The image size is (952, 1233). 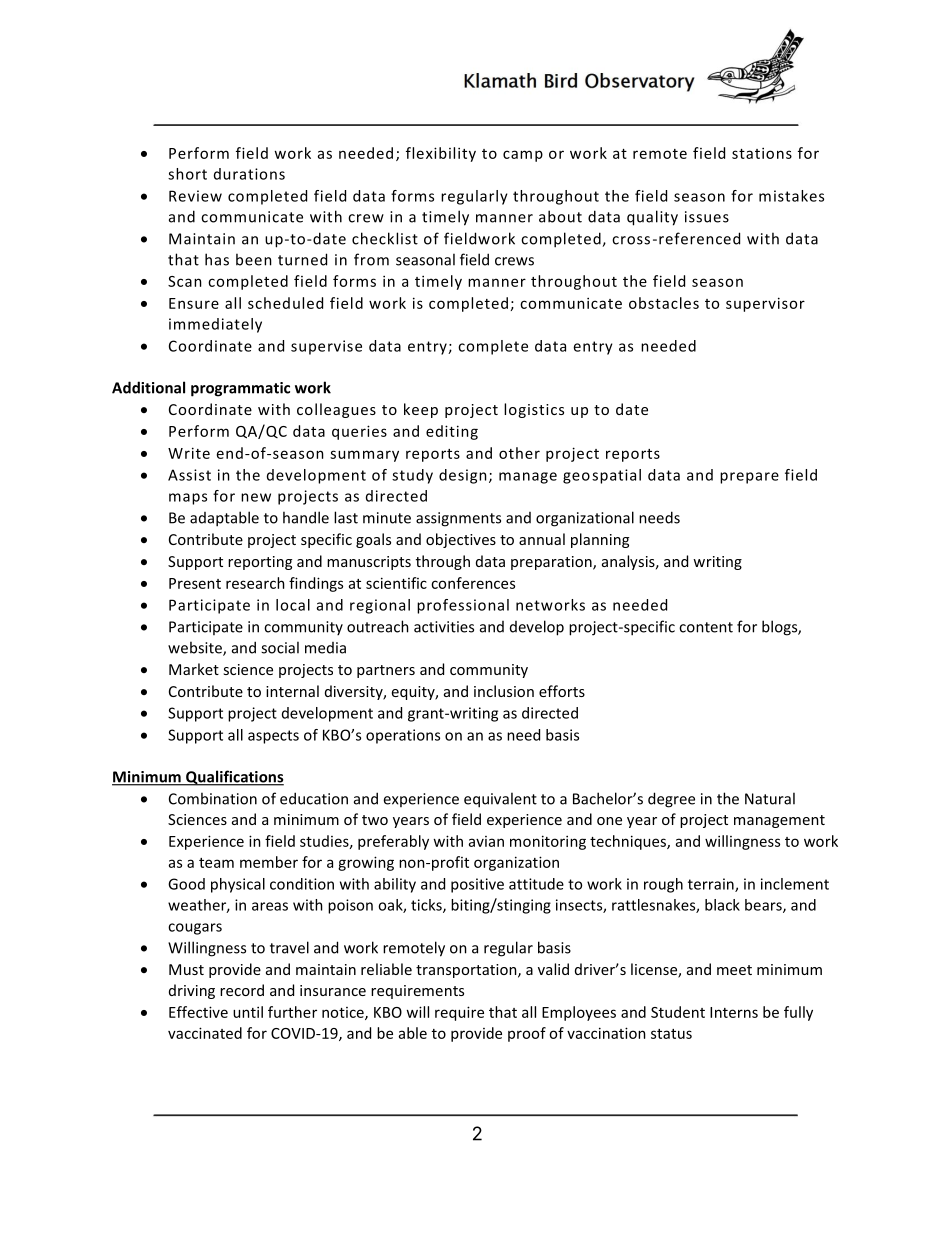 What do you see at coordinates (527, 1034) in the page?
I see `proof` at bounding box center [527, 1034].
